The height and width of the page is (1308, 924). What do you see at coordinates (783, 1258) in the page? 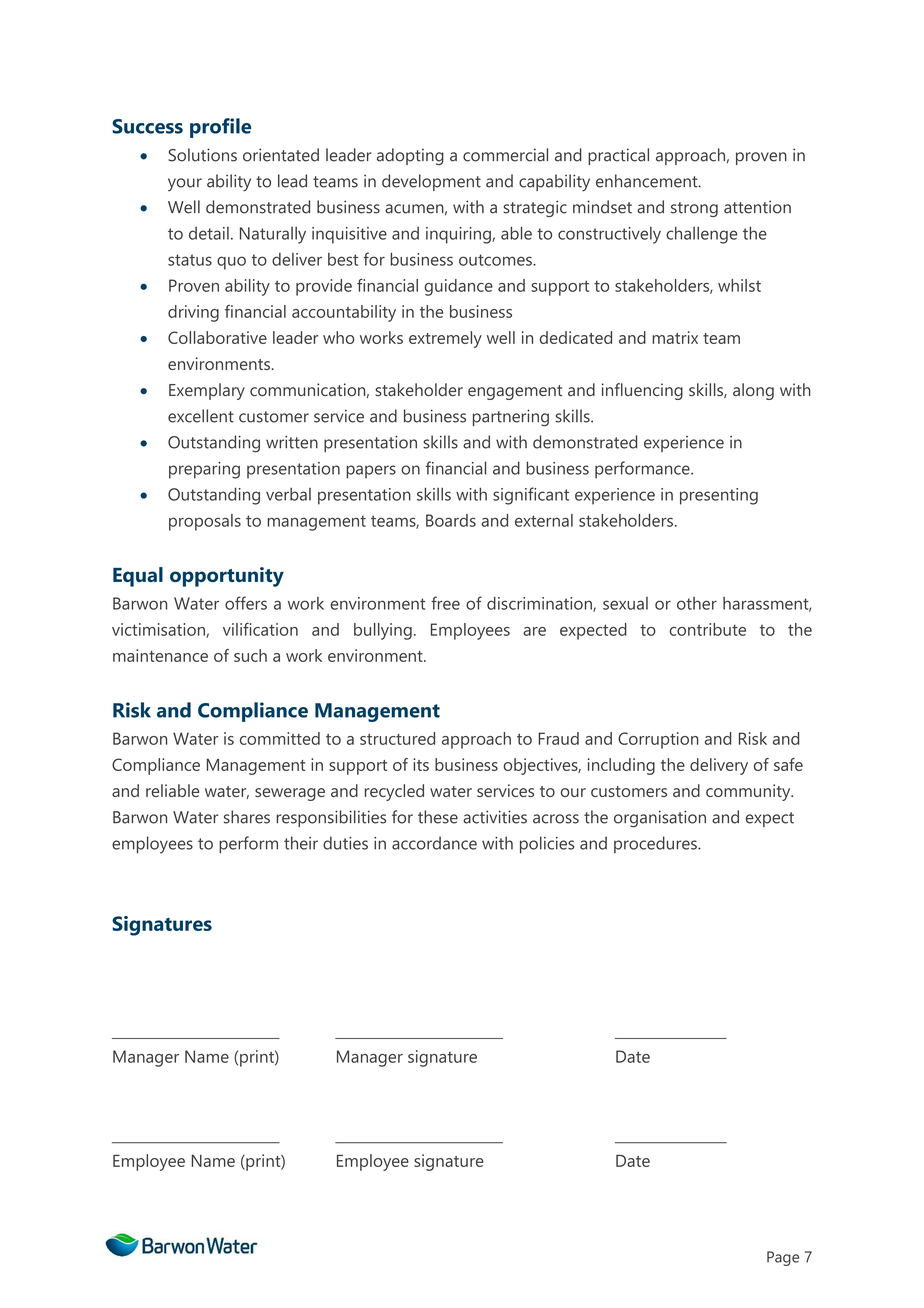
I see `Page` at bounding box center [783, 1258].
